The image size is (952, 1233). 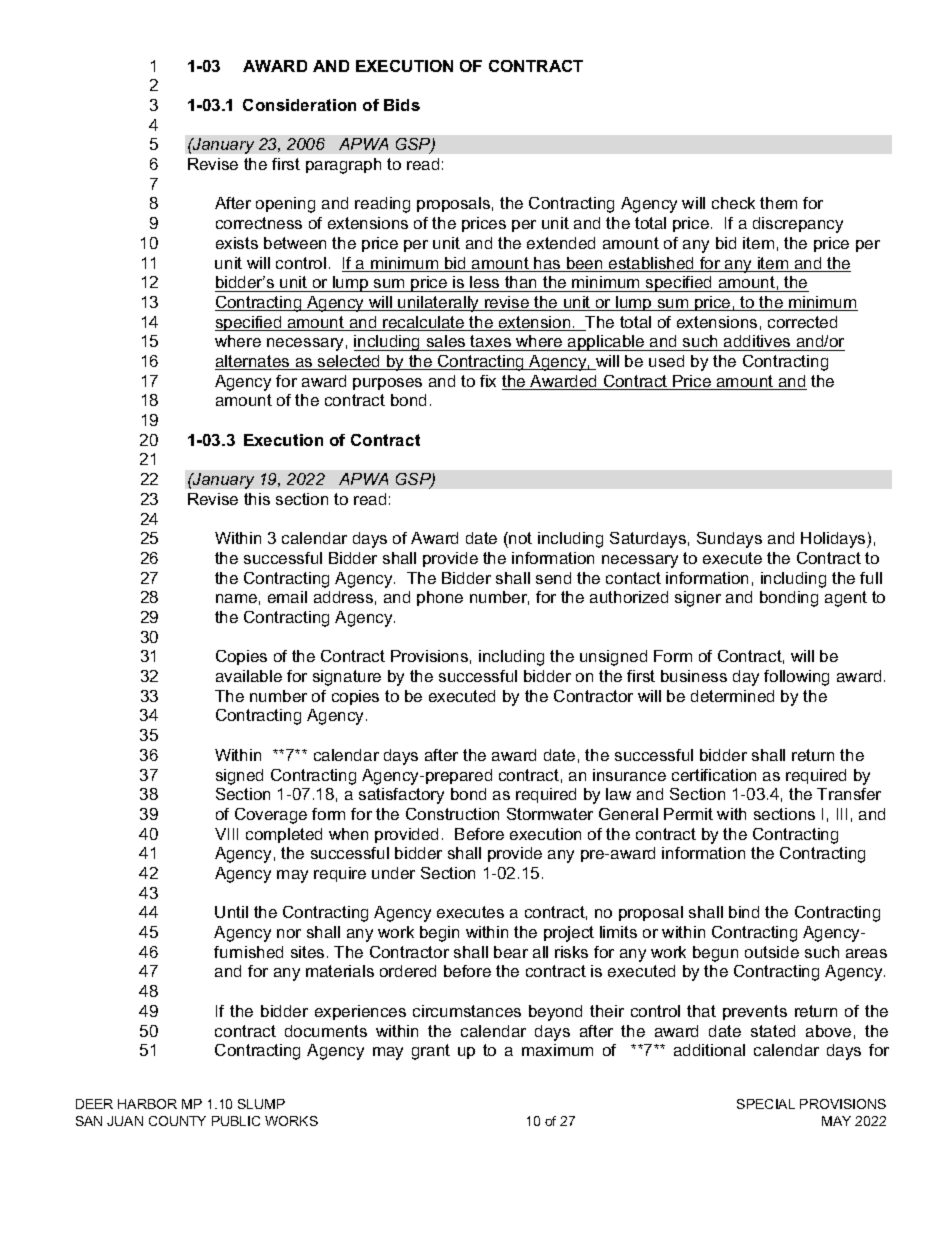 What do you see at coordinates (287, 597) in the image?
I see `email` at bounding box center [287, 597].
